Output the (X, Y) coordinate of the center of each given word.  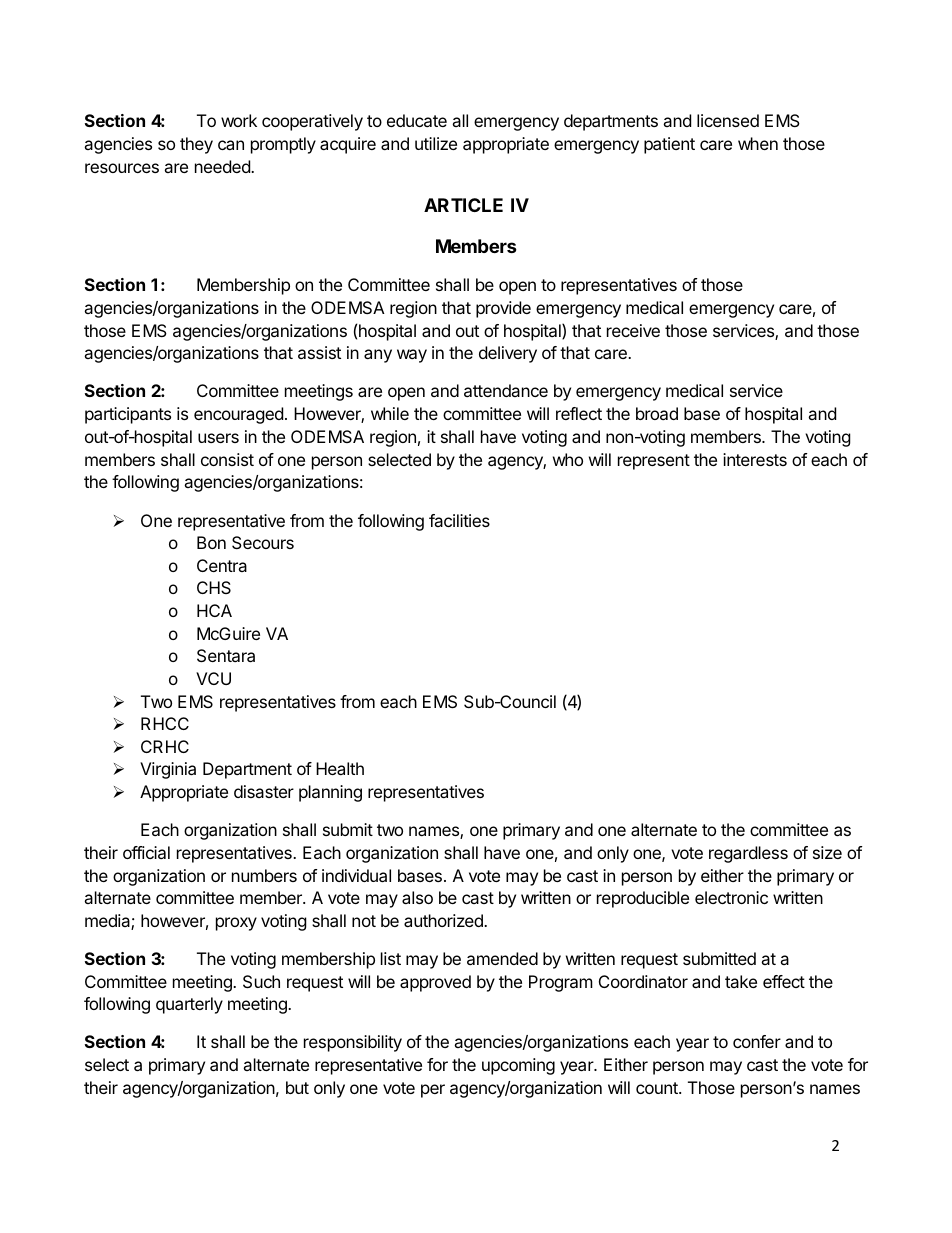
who (568, 459)
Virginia (168, 770)
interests (755, 459)
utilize (436, 143)
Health (340, 768)
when (758, 143)
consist (227, 459)
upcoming (518, 1066)
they (196, 145)
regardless (748, 854)
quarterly (189, 1005)
